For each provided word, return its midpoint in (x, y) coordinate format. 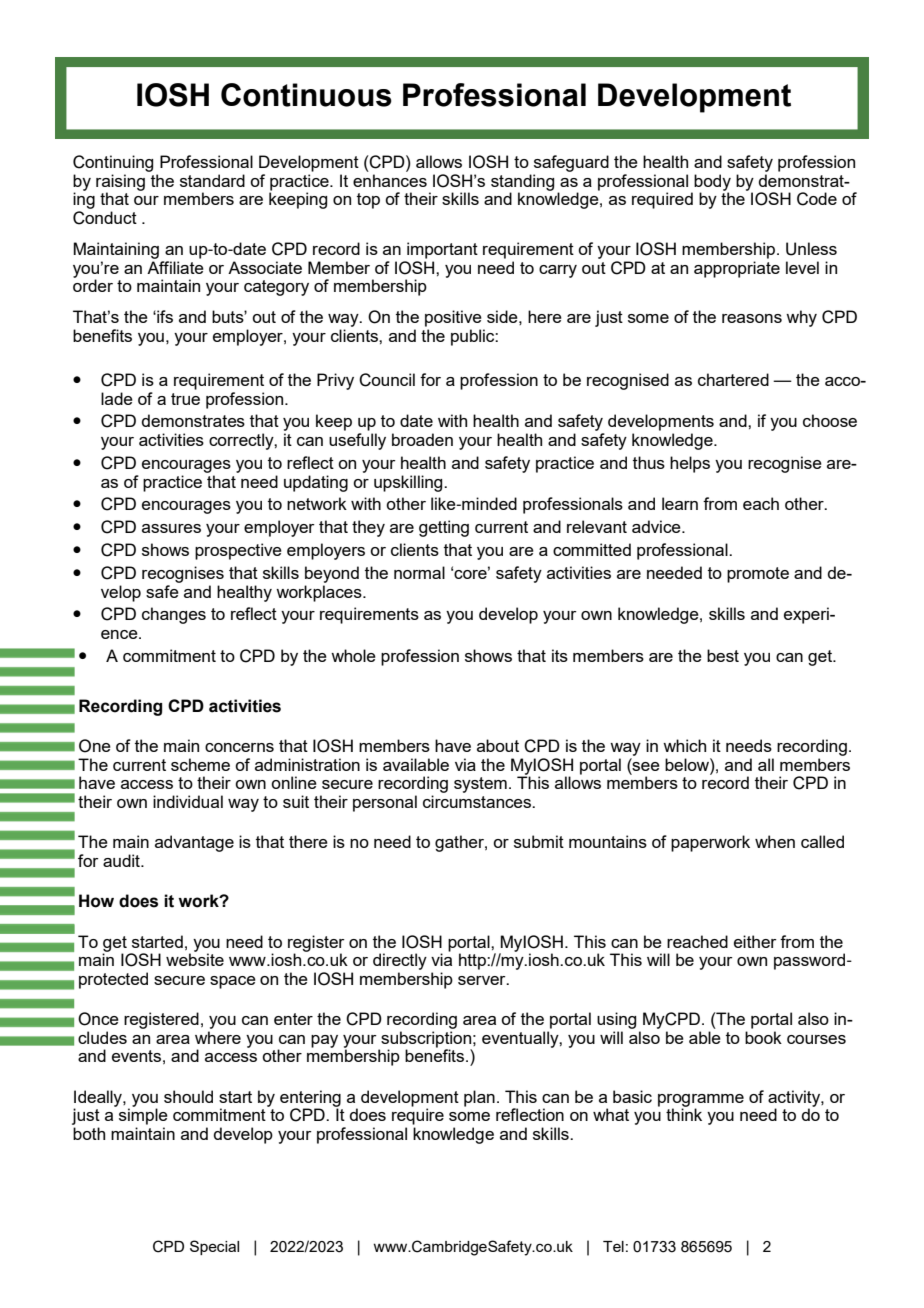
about (498, 745)
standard (212, 180)
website (195, 958)
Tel (613, 1246)
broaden (422, 439)
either (755, 941)
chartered (733, 379)
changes (174, 615)
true (185, 399)
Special (214, 1247)
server (483, 980)
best (723, 655)
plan (479, 1098)
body (712, 183)
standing (522, 183)
